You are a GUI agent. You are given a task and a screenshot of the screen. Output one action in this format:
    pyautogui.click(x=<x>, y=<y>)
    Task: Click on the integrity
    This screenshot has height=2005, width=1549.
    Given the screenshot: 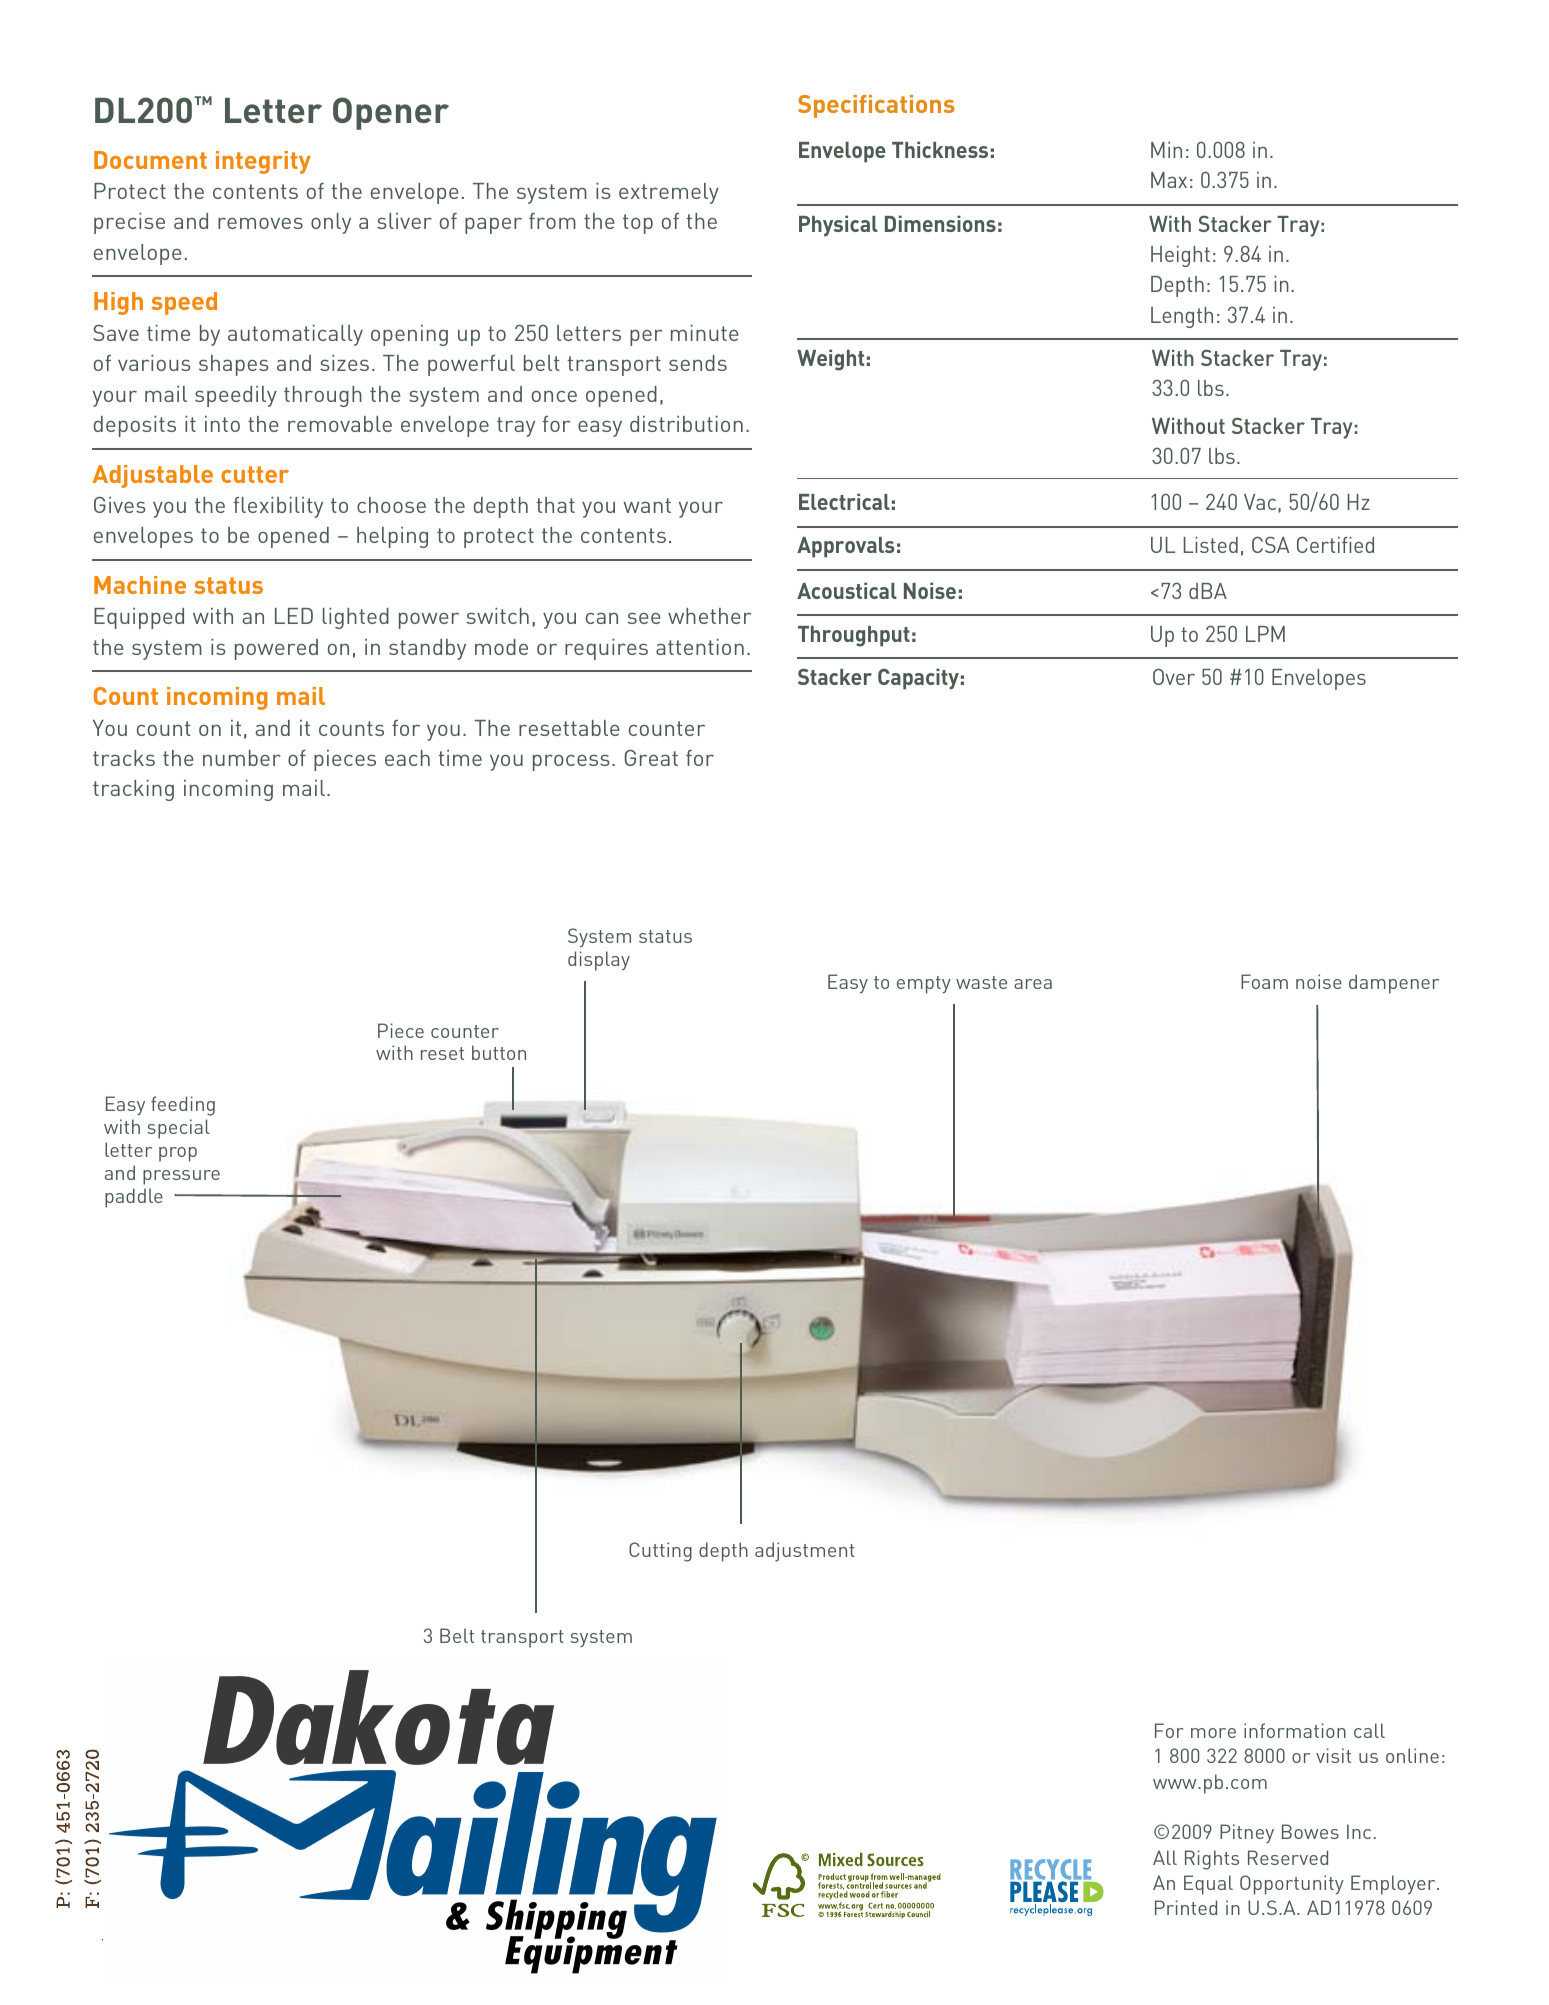 What is the action you would take?
    pyautogui.click(x=263, y=162)
